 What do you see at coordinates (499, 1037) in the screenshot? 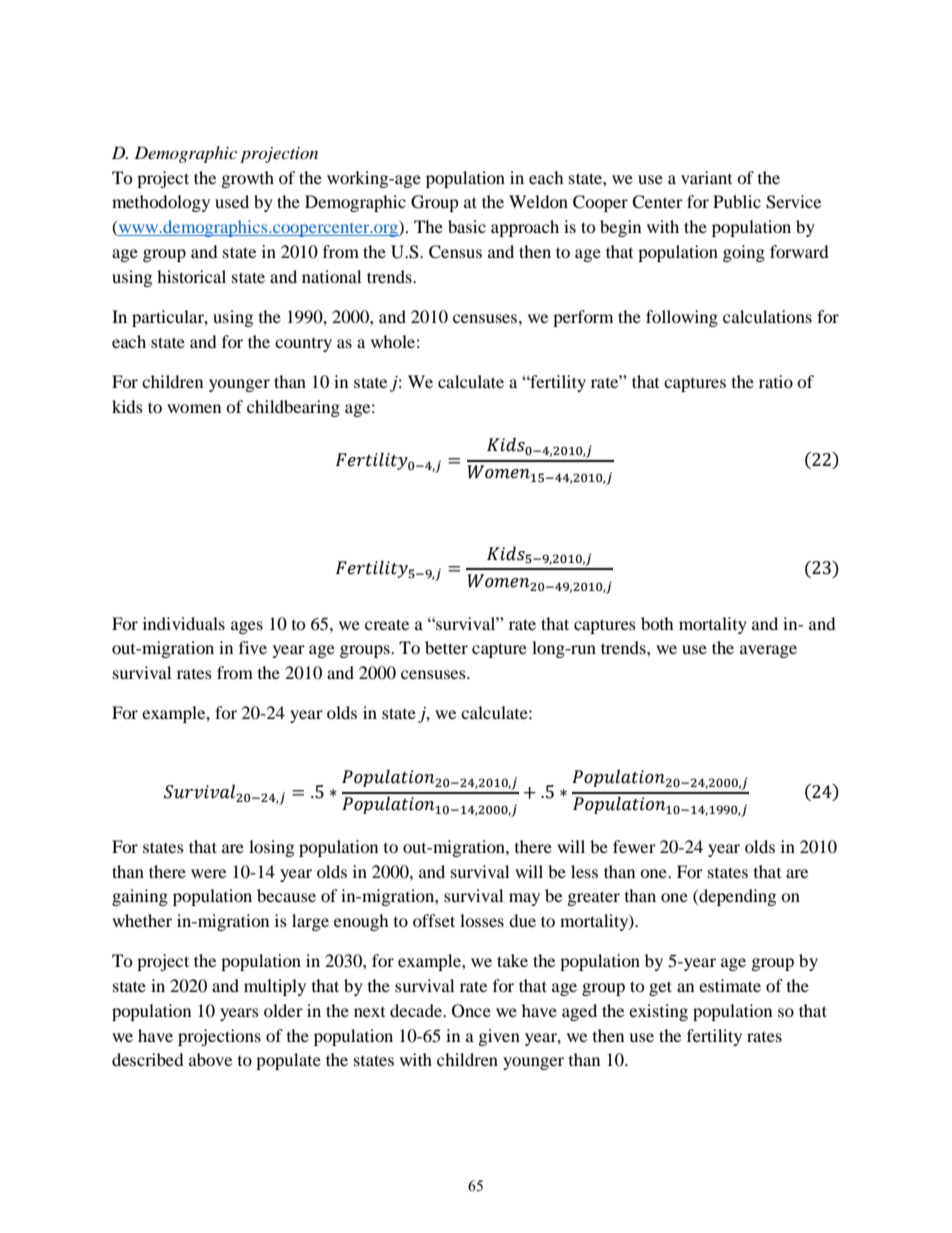
I see `given` at bounding box center [499, 1037].
